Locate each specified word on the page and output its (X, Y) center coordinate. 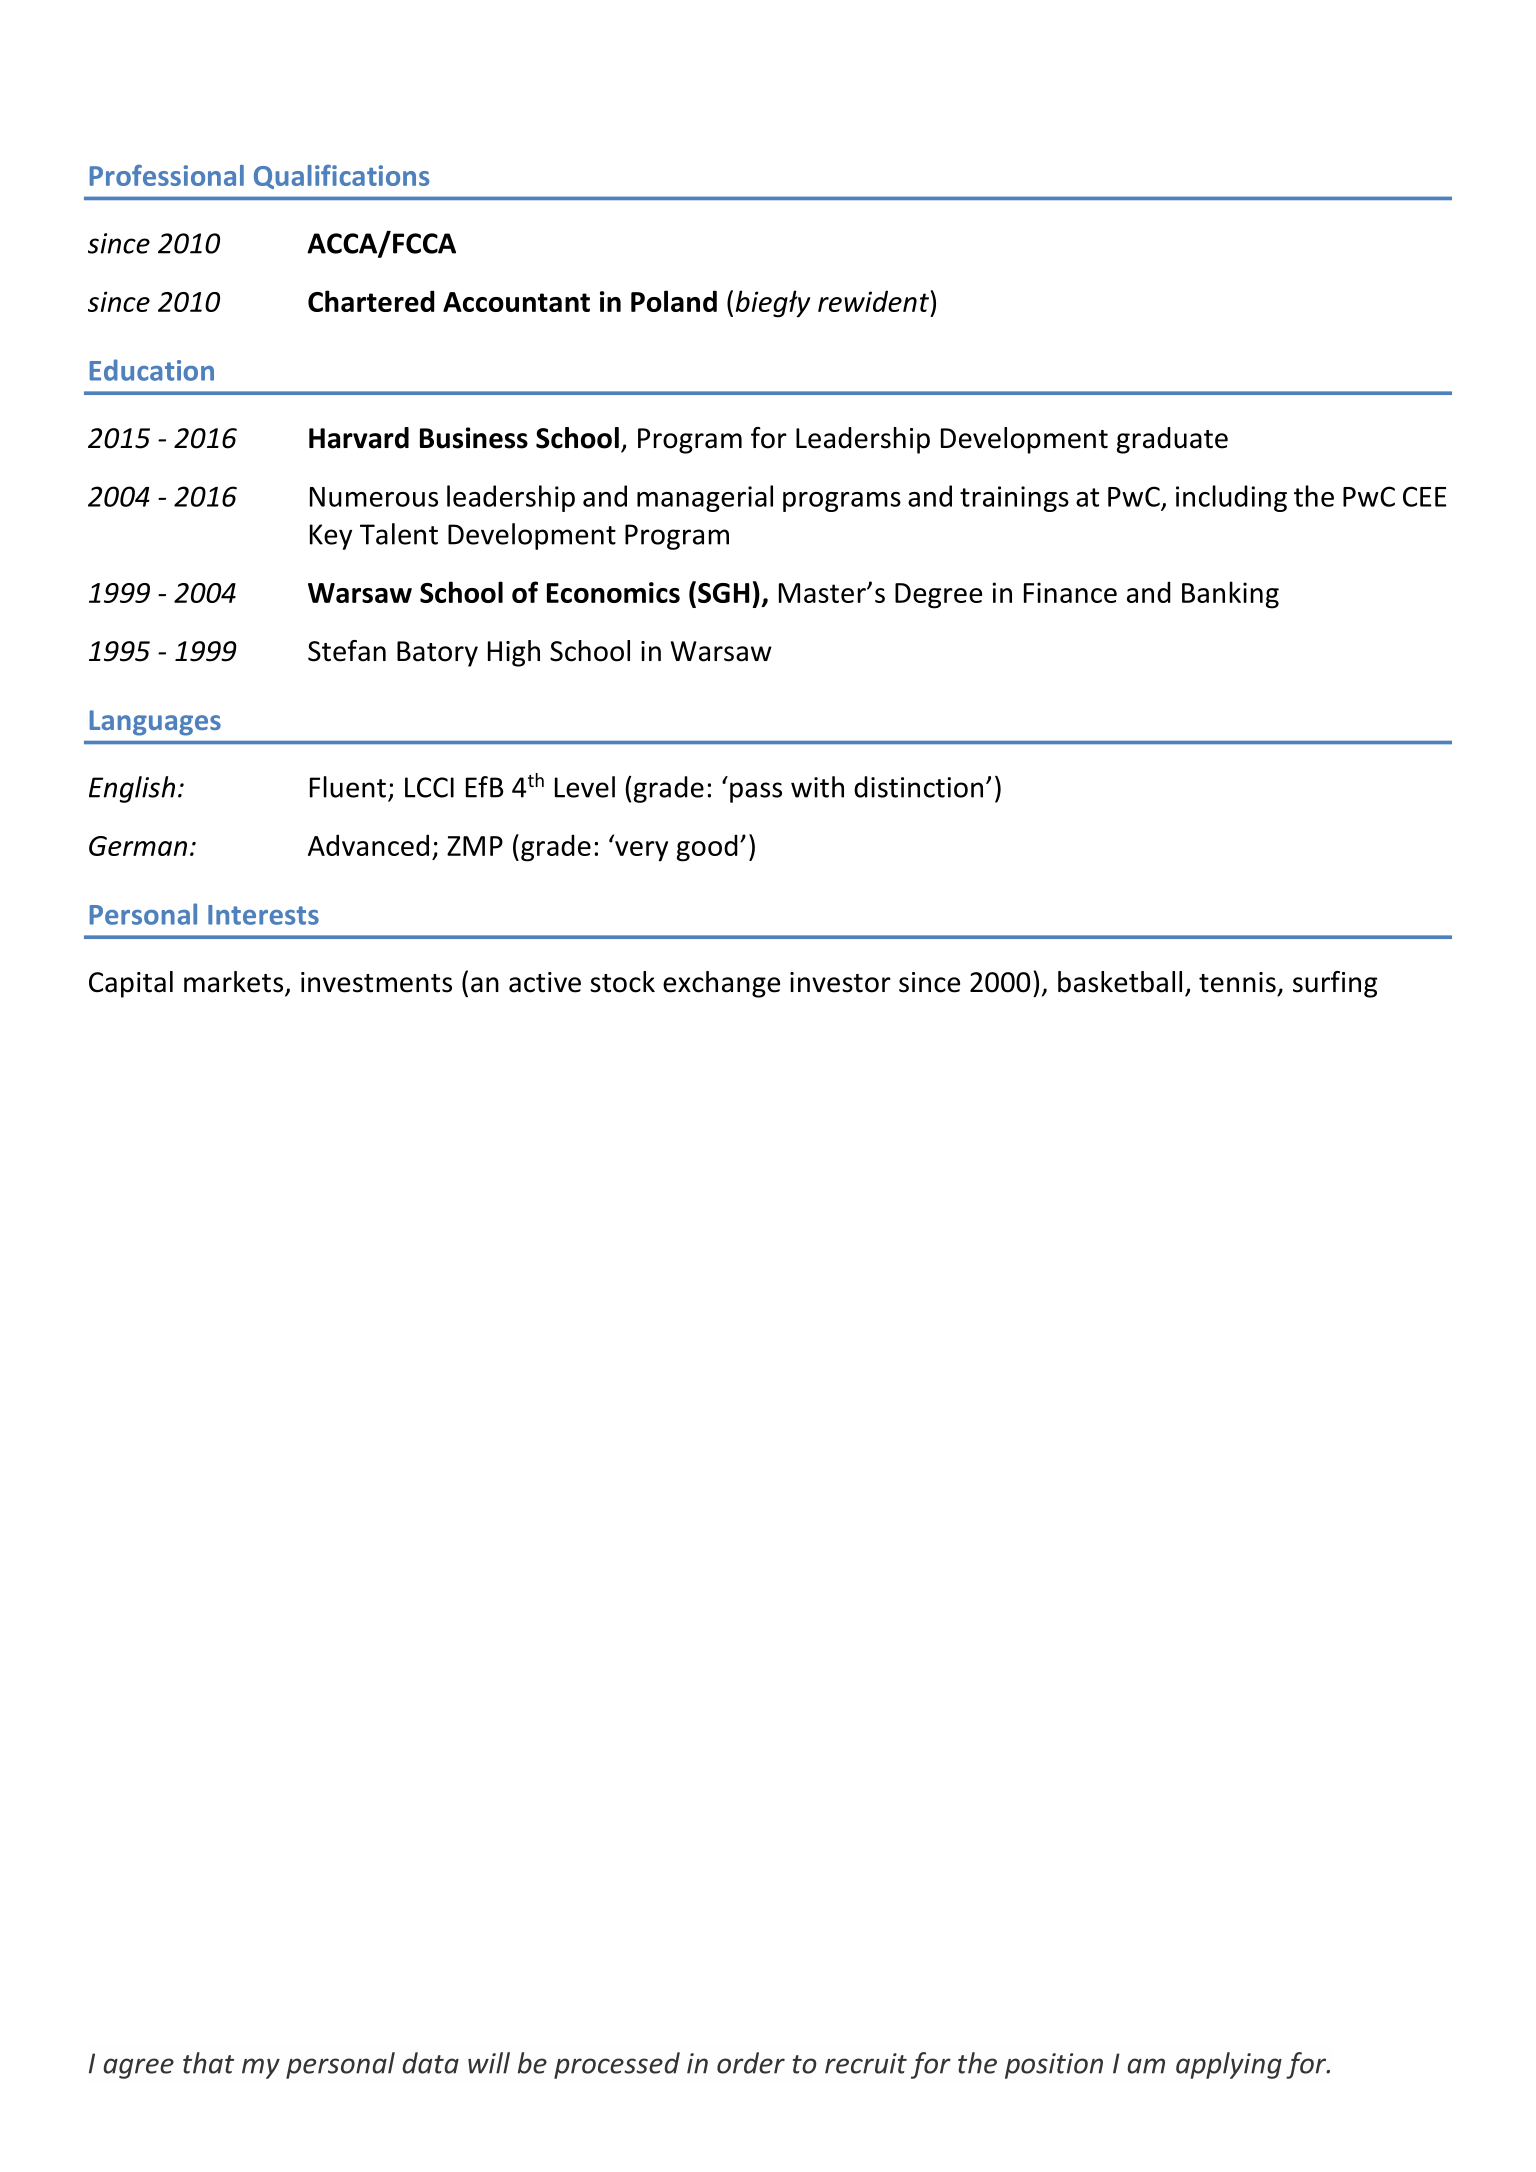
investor (840, 982)
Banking (1230, 595)
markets (235, 983)
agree (138, 2068)
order (751, 2063)
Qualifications (341, 177)
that (208, 2063)
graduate (1172, 440)
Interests (263, 915)
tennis (1237, 982)
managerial (705, 498)
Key (331, 537)
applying (1229, 2065)
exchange (721, 984)
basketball (1120, 982)
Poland (674, 301)
